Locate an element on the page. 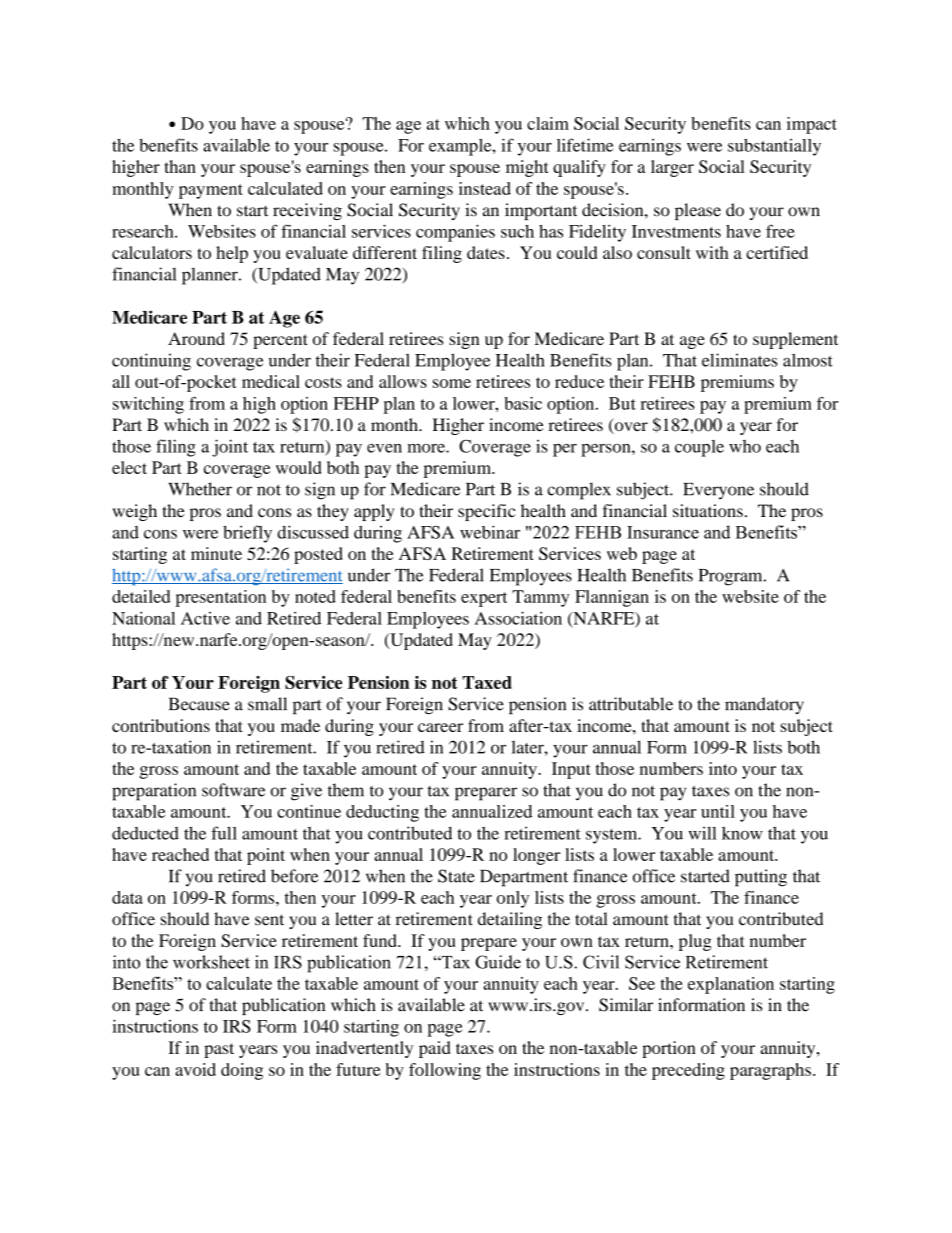 This image has width=952, height=1233. contributions is located at coordinates (161, 725).
